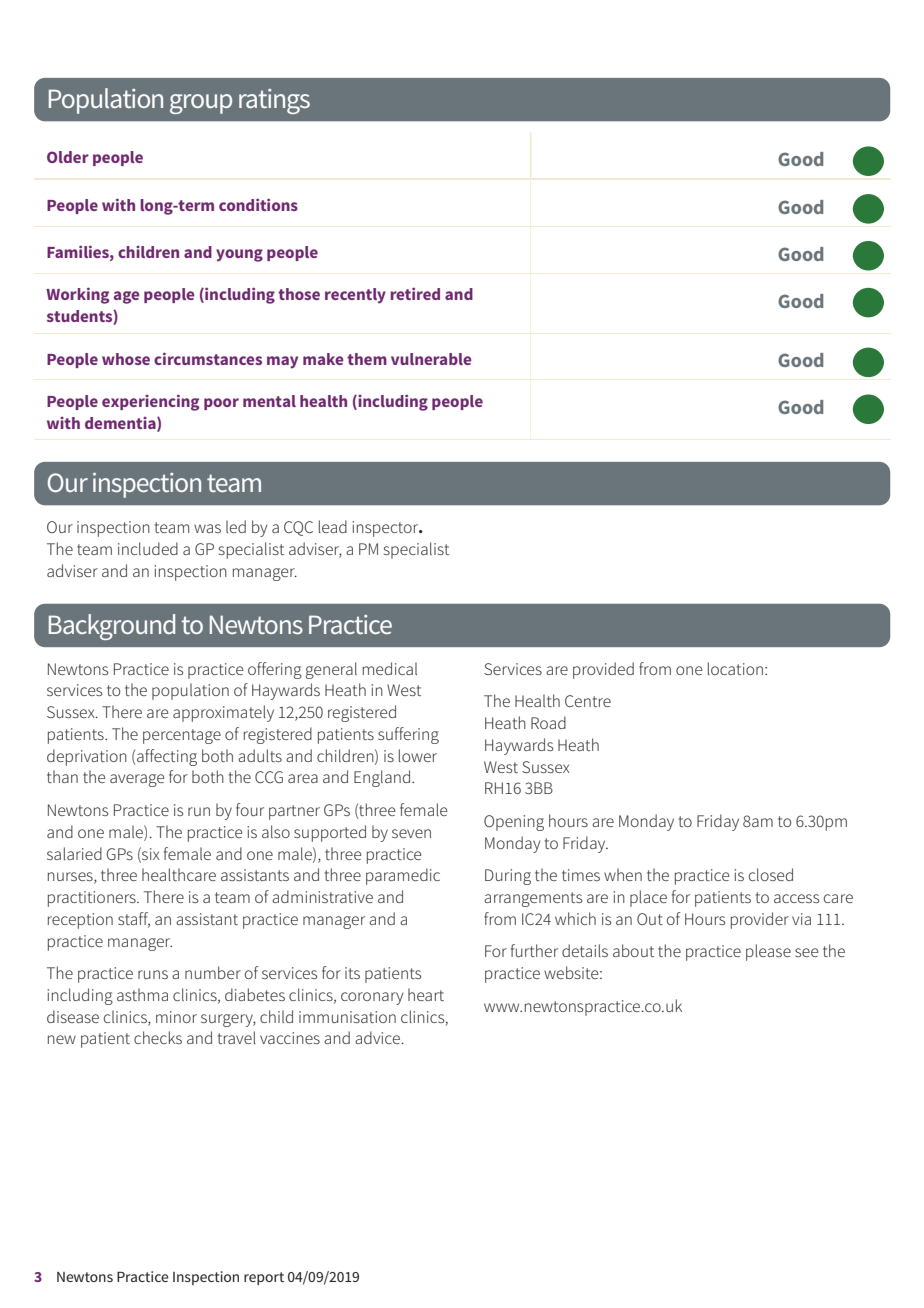 Image resolution: width=924 pixels, height=1308 pixels. Describe the element at coordinates (264, 1278) in the screenshot. I see `report` at that location.
